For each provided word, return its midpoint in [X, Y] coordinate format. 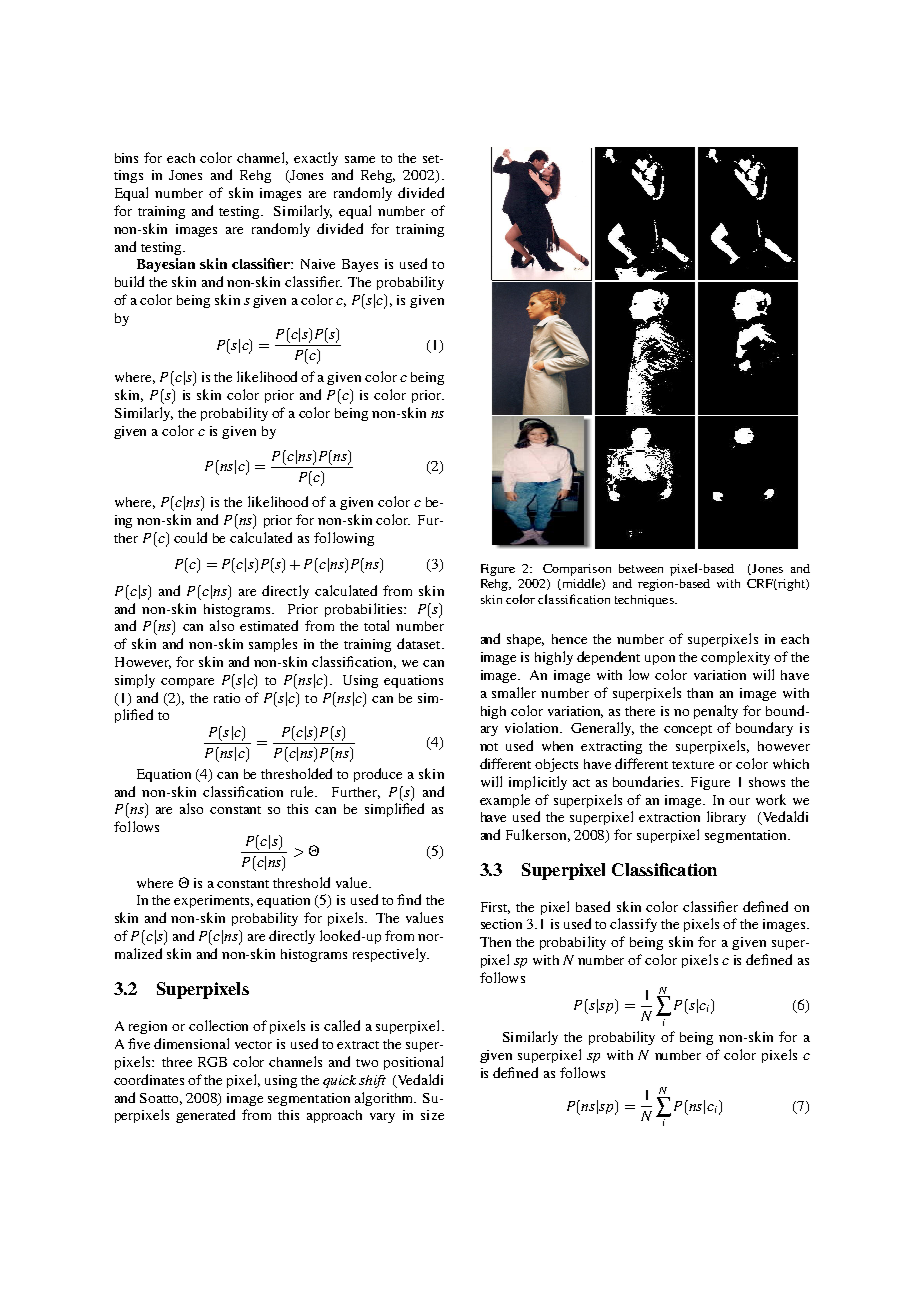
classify [633, 925]
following [344, 539]
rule [304, 791]
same [360, 159]
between [641, 568]
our [739, 801]
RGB [212, 1062]
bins [126, 158]
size [432, 1115]
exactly [316, 159]
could [190, 537]
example [505, 801]
